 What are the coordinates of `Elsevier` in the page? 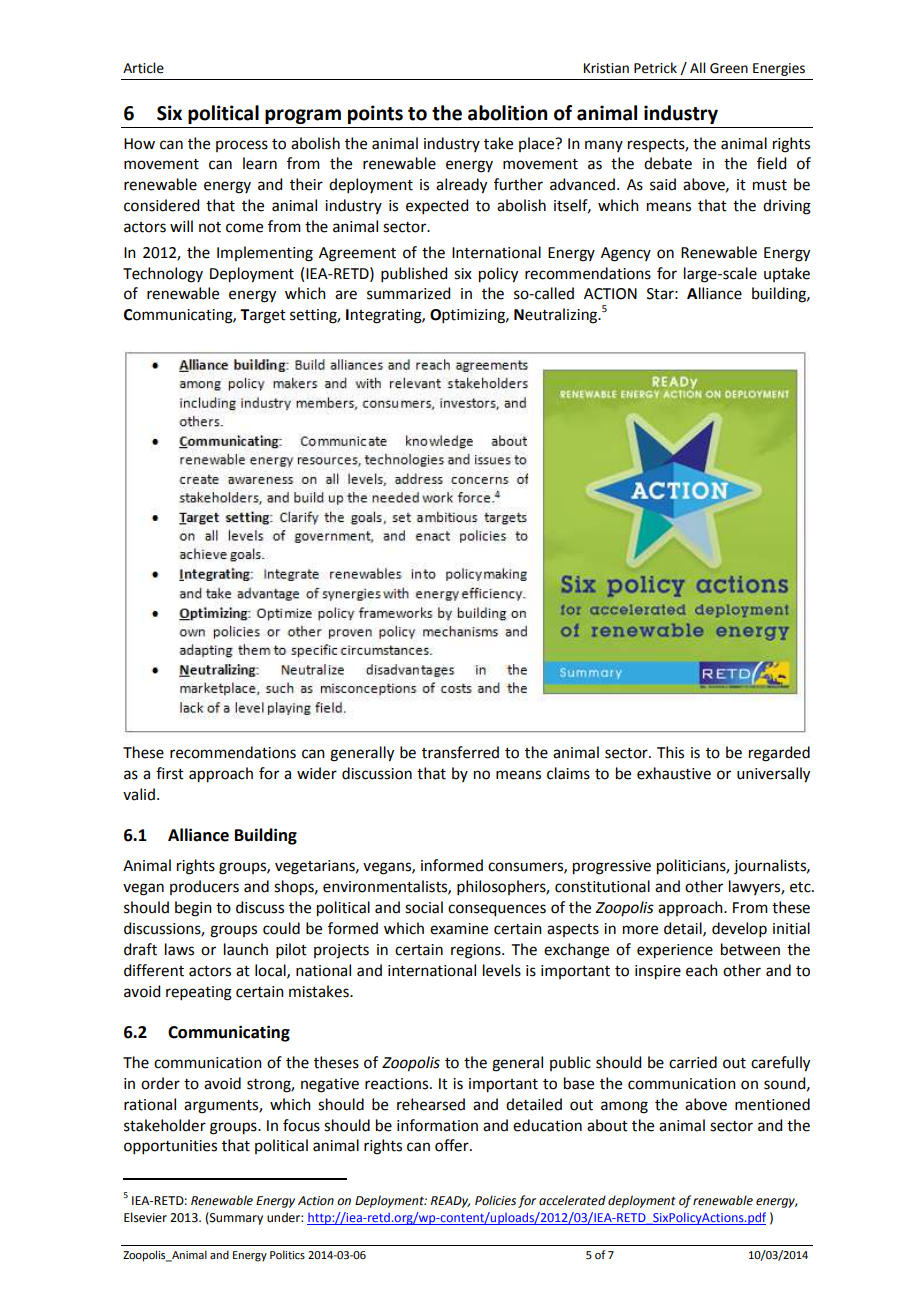 It's located at (145, 1217).
